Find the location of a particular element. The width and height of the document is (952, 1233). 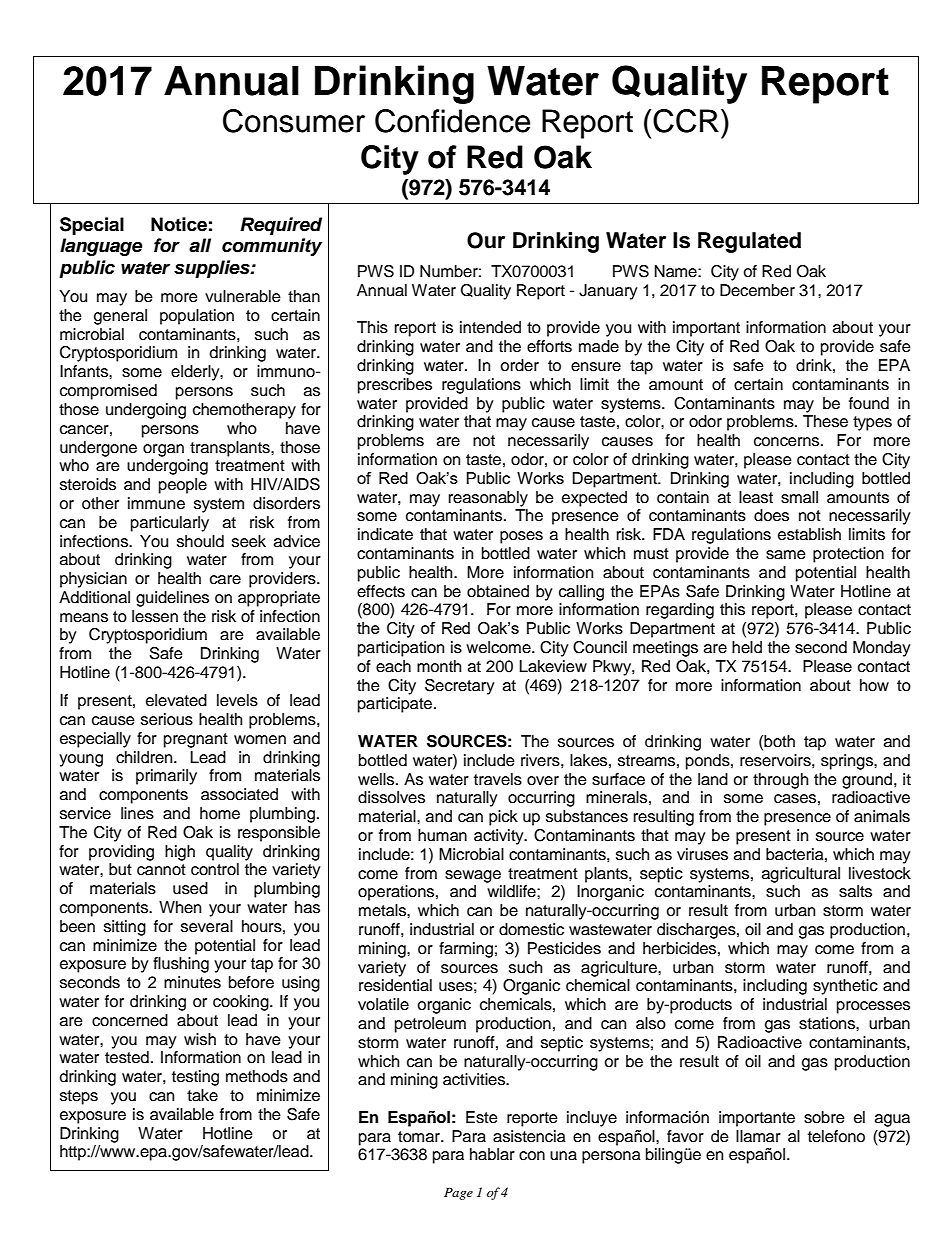

take is located at coordinates (202, 1095).
